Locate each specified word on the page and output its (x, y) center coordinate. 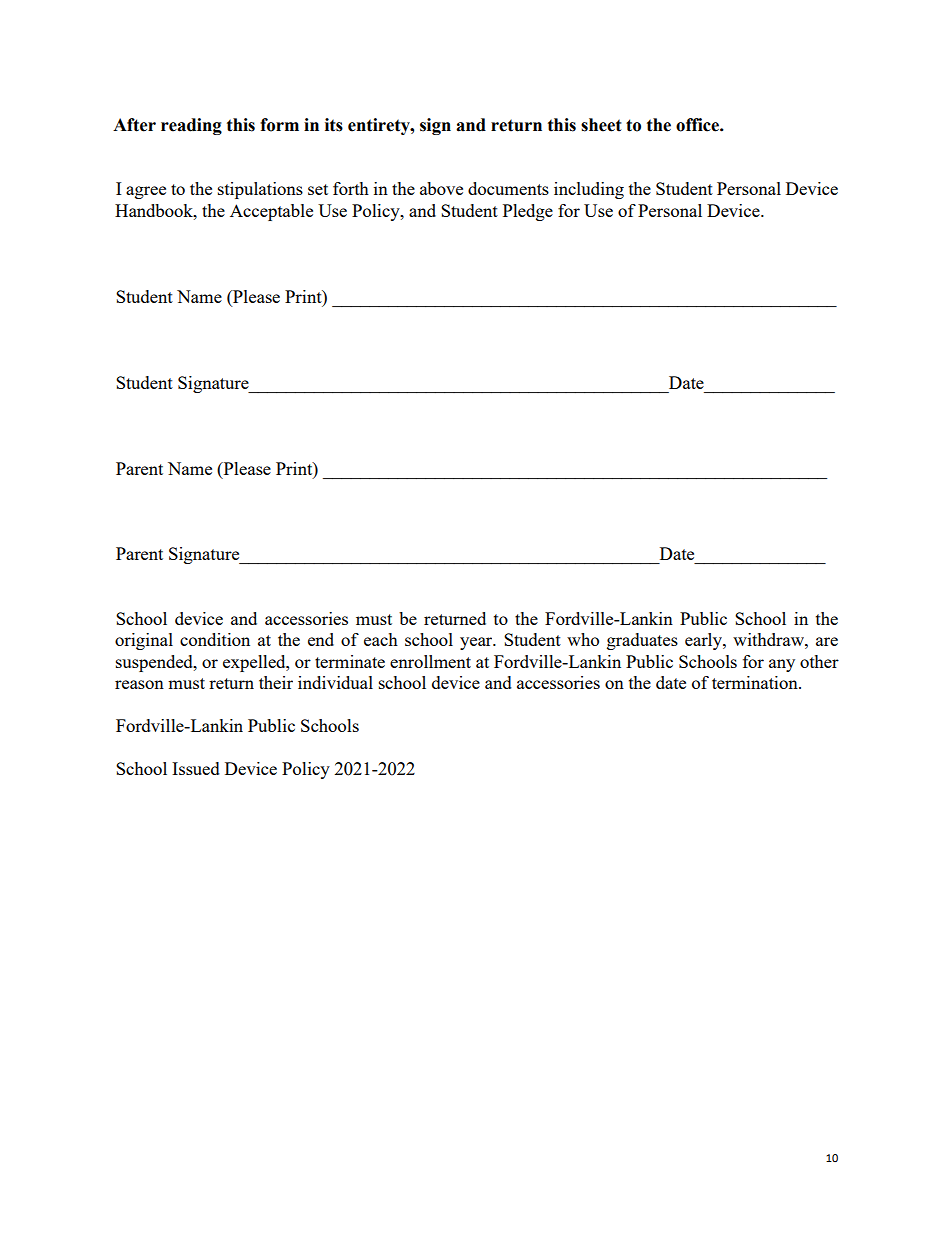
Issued (196, 768)
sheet (601, 125)
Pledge (528, 212)
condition (215, 639)
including (589, 190)
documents (508, 188)
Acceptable (271, 212)
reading (191, 126)
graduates (642, 641)
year (477, 643)
